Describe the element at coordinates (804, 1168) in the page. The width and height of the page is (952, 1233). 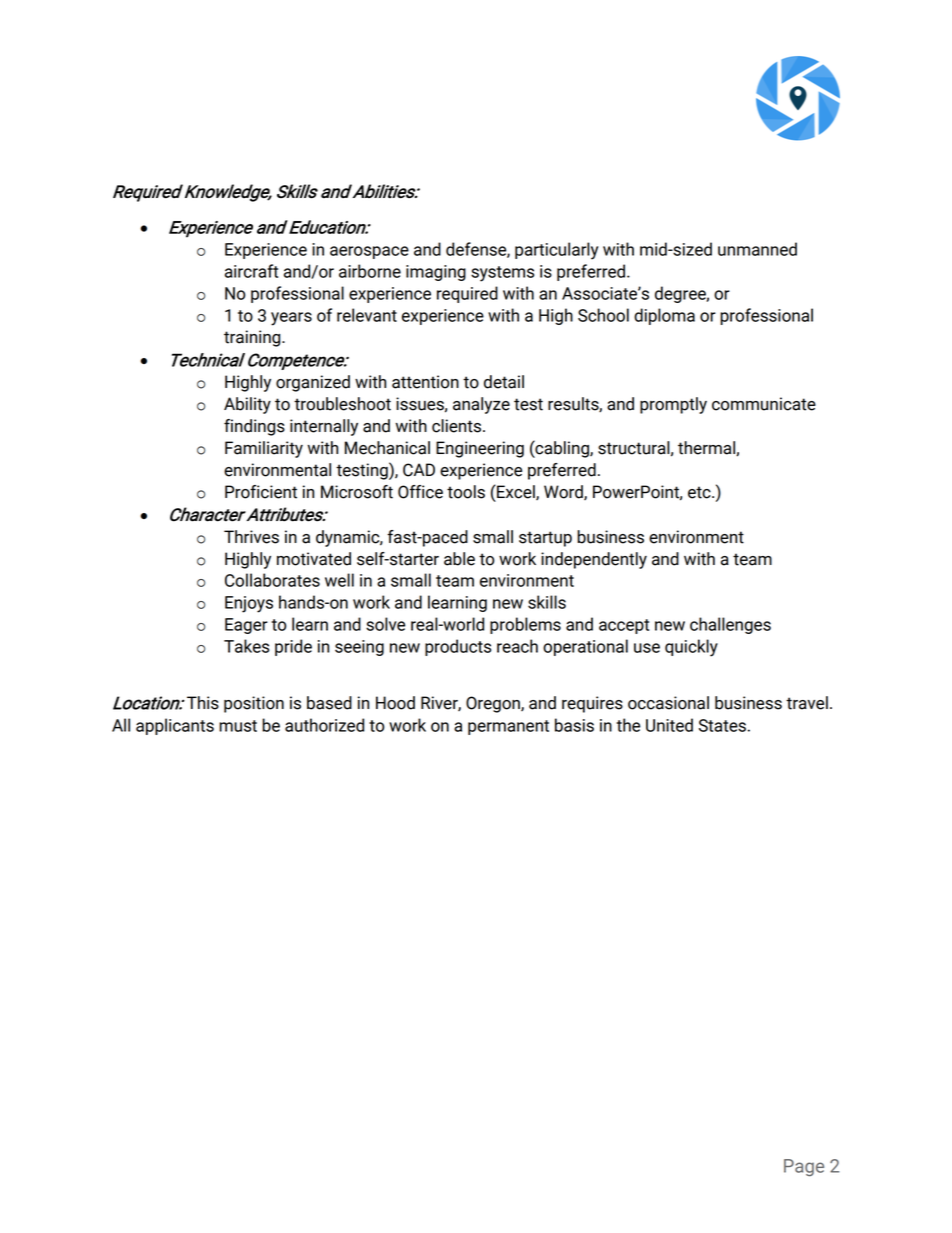
I see `Page` at that location.
